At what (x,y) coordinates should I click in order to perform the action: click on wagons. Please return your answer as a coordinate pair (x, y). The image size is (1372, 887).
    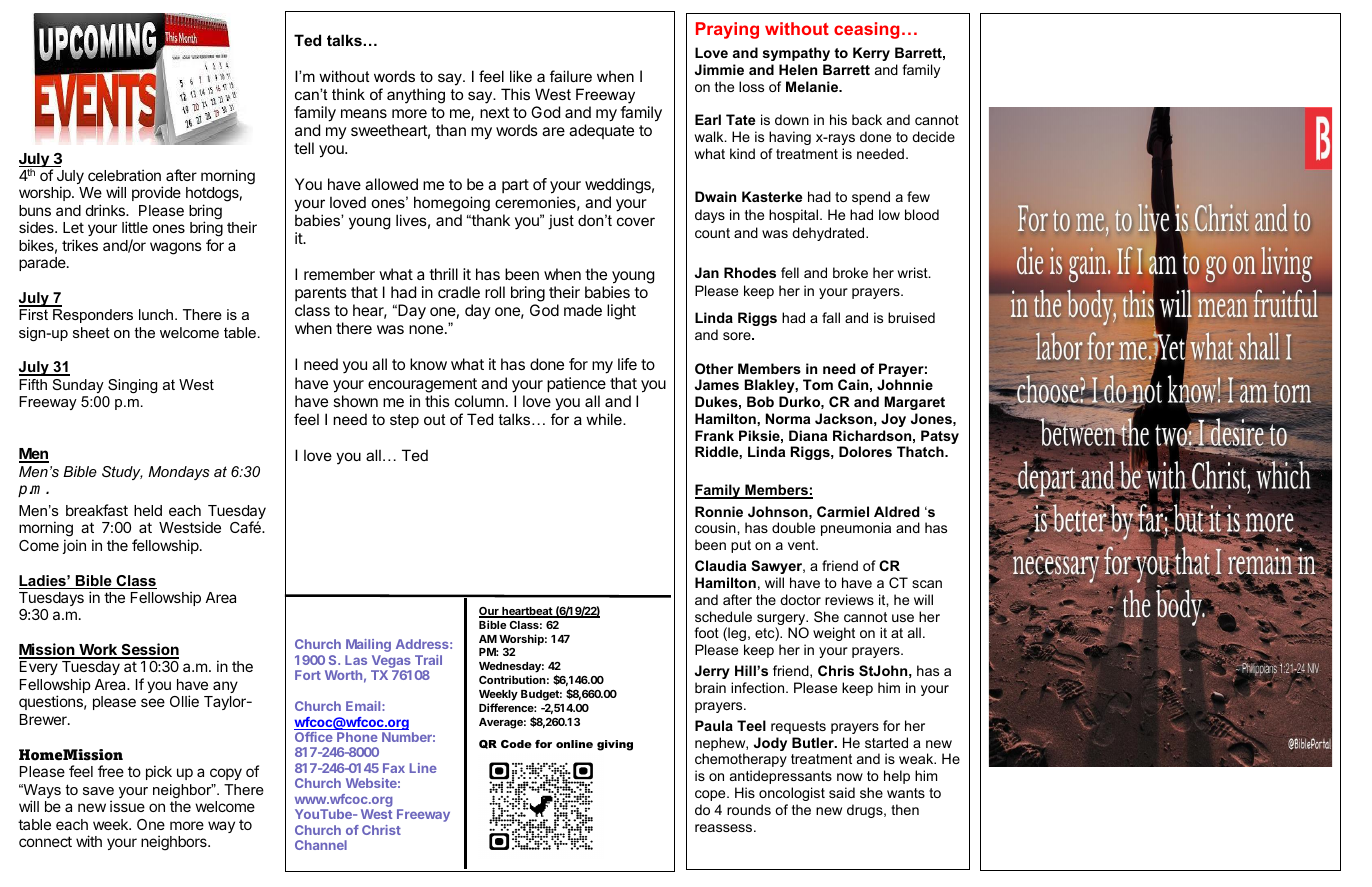
    Looking at the image, I should click on (176, 248).
